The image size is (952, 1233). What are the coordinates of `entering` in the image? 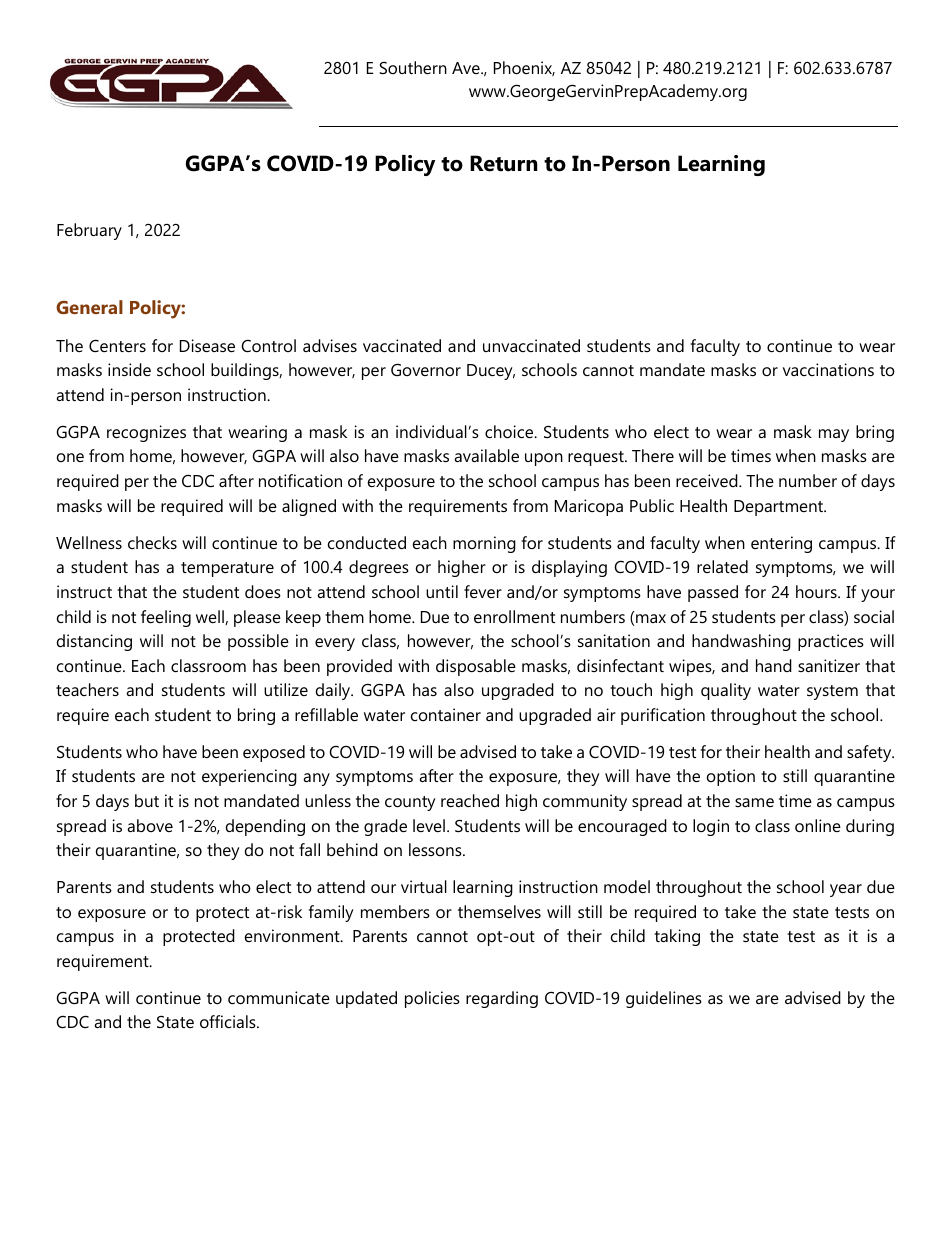 It's located at (781, 544).
